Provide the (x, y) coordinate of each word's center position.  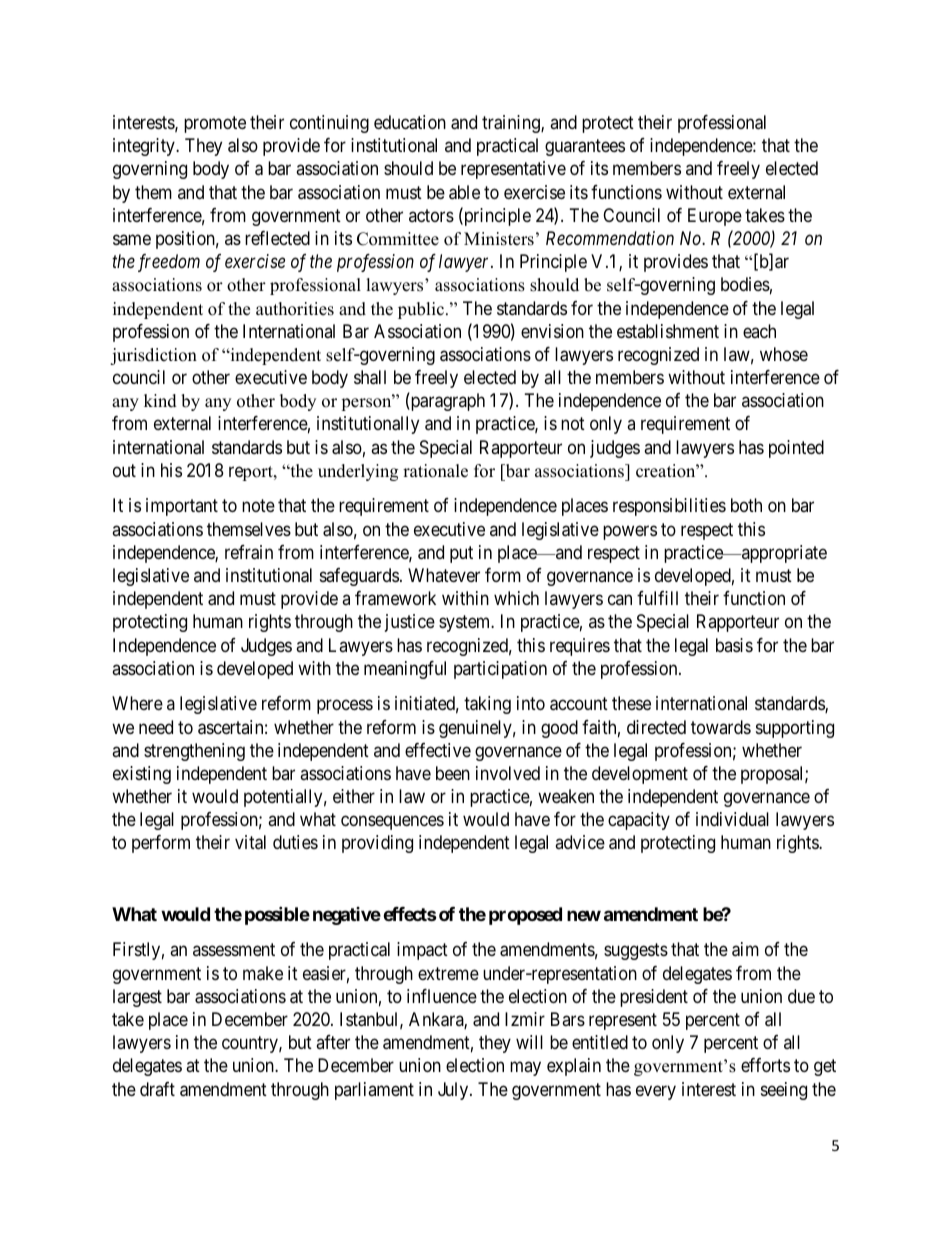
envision (552, 331)
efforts (765, 1065)
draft (157, 1089)
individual (732, 819)
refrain (249, 552)
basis (734, 645)
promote (215, 124)
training (512, 124)
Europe (715, 217)
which (516, 598)
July (454, 1091)
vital (250, 842)
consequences (392, 823)
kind (160, 401)
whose (784, 354)
